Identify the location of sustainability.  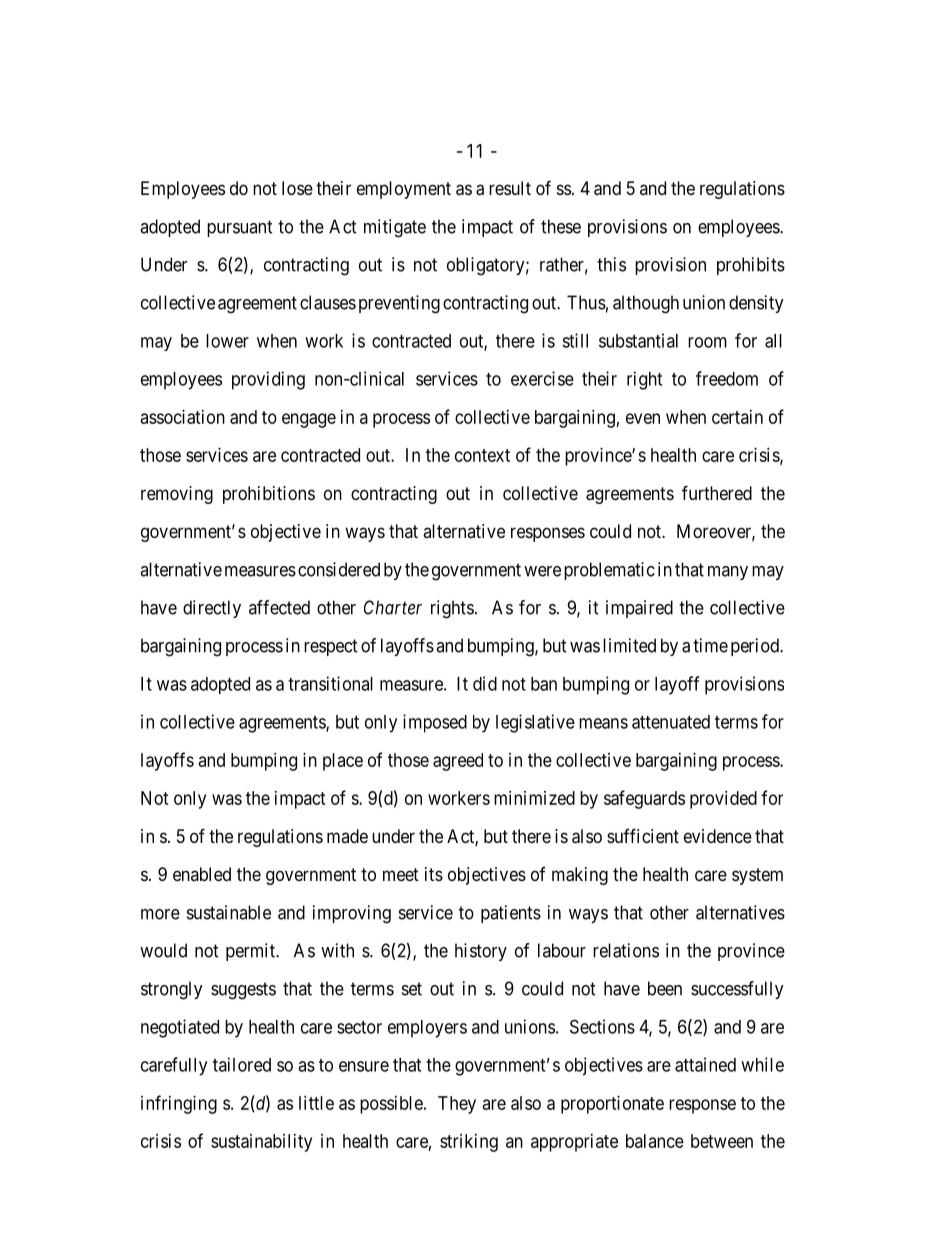
(261, 1143).
